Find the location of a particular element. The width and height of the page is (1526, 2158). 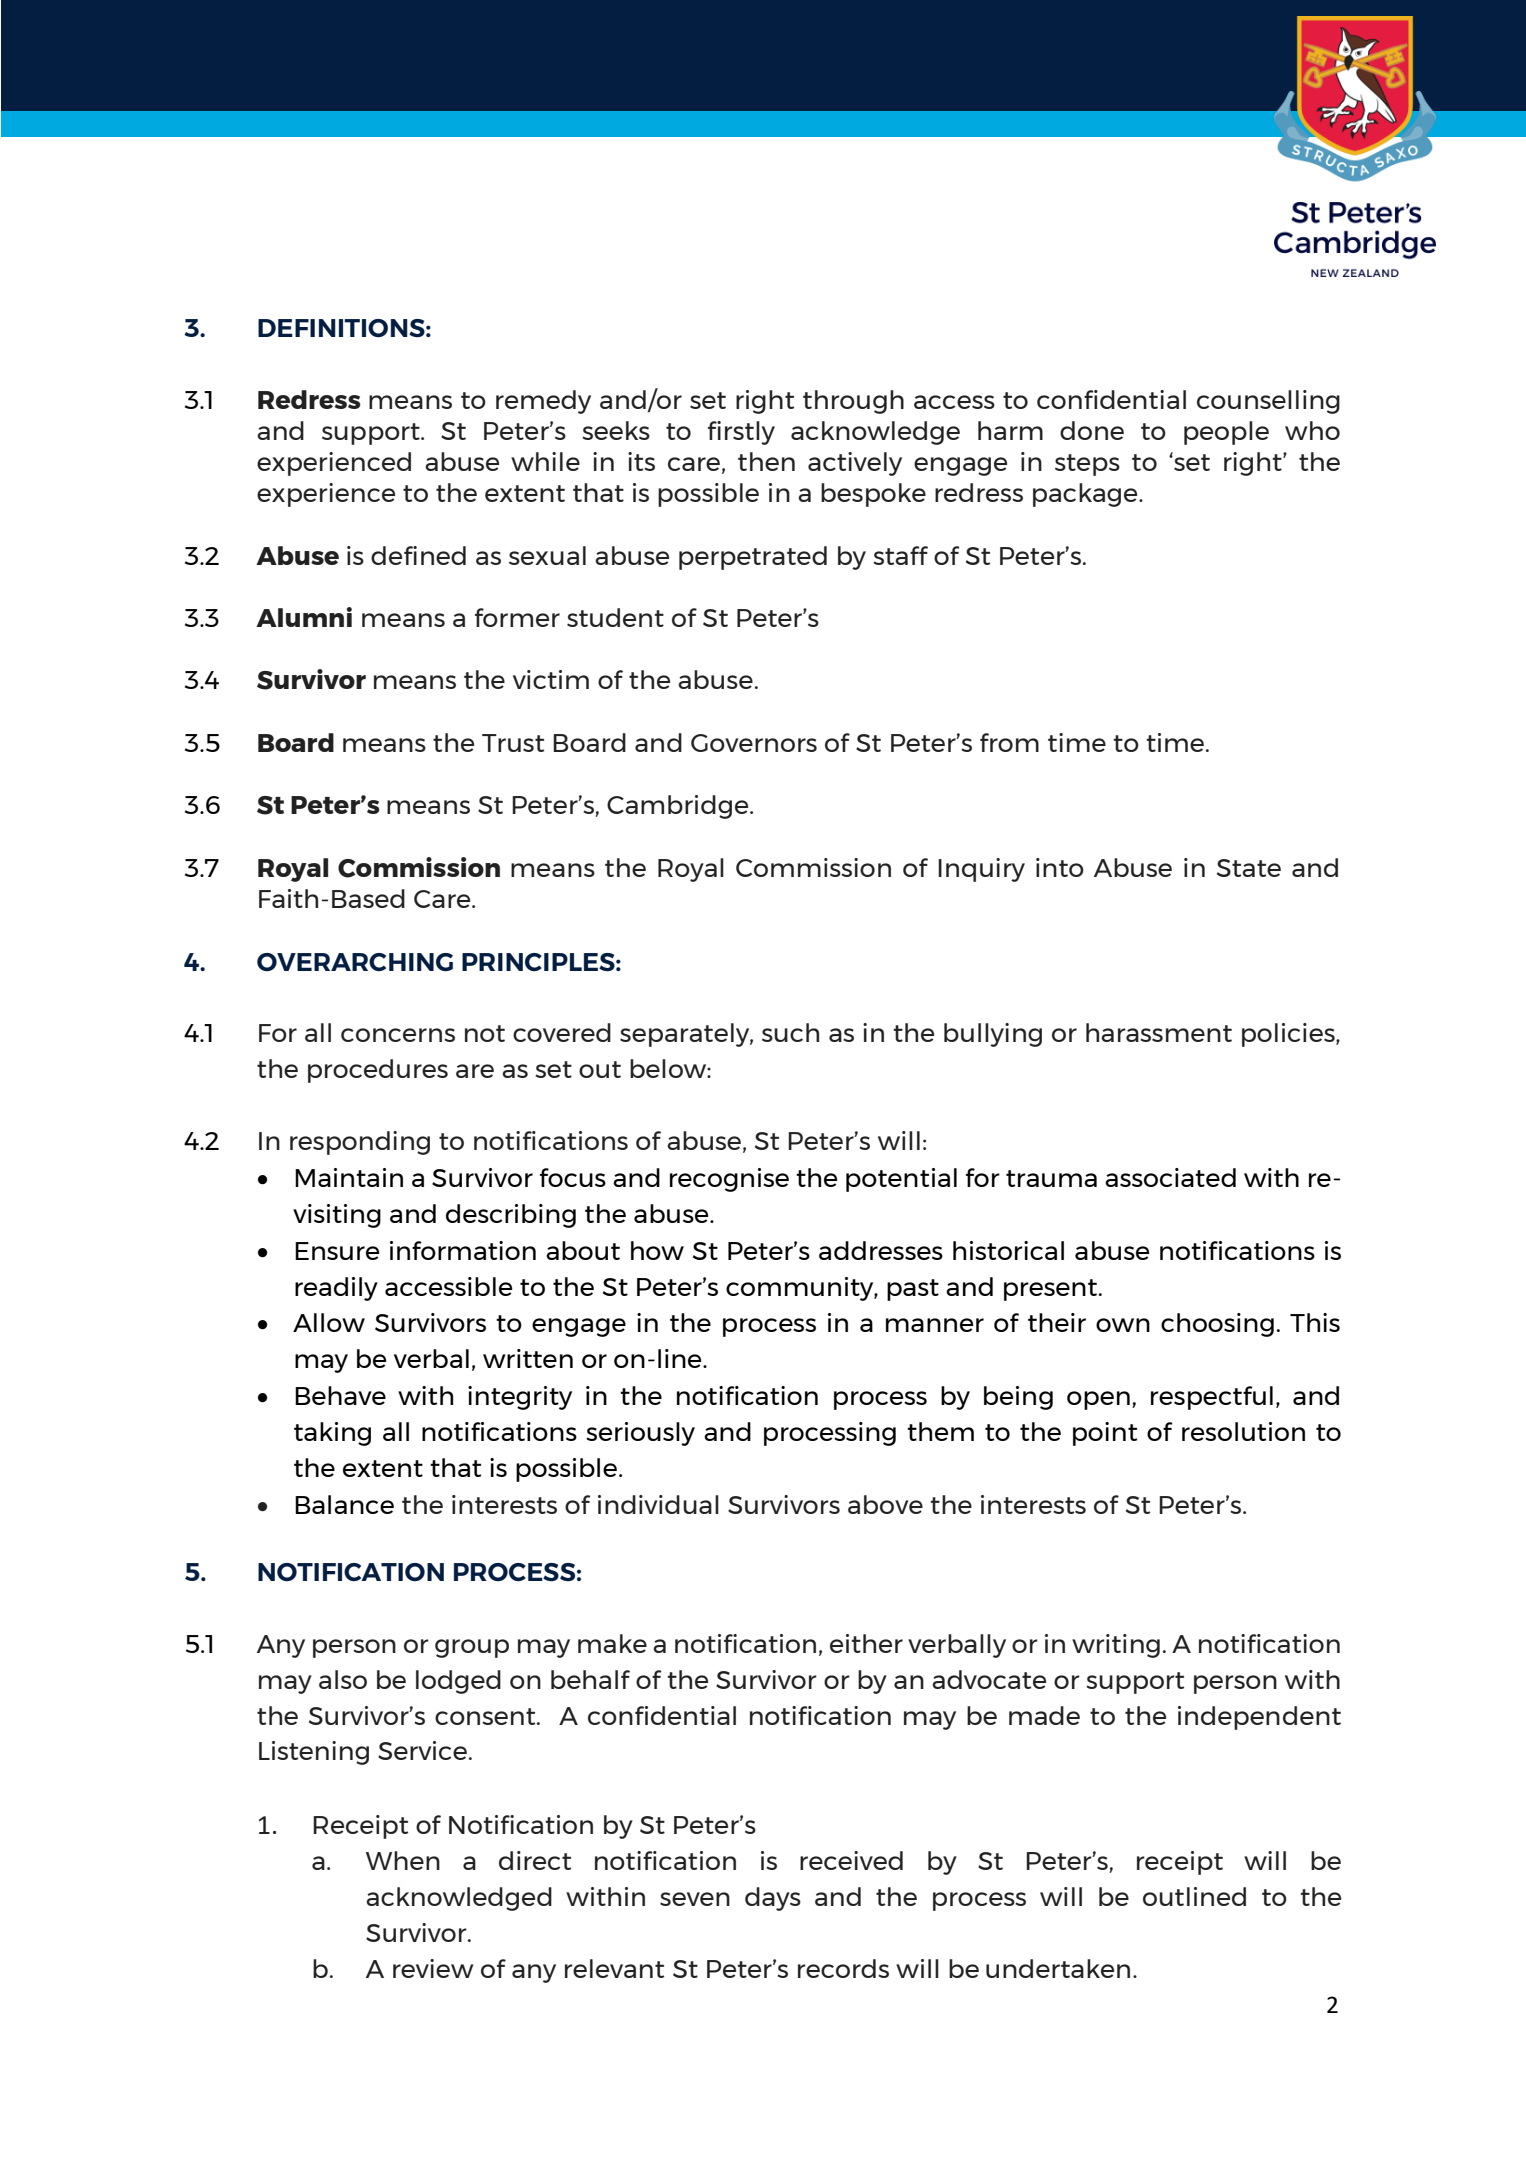

recognise is located at coordinates (729, 1180).
